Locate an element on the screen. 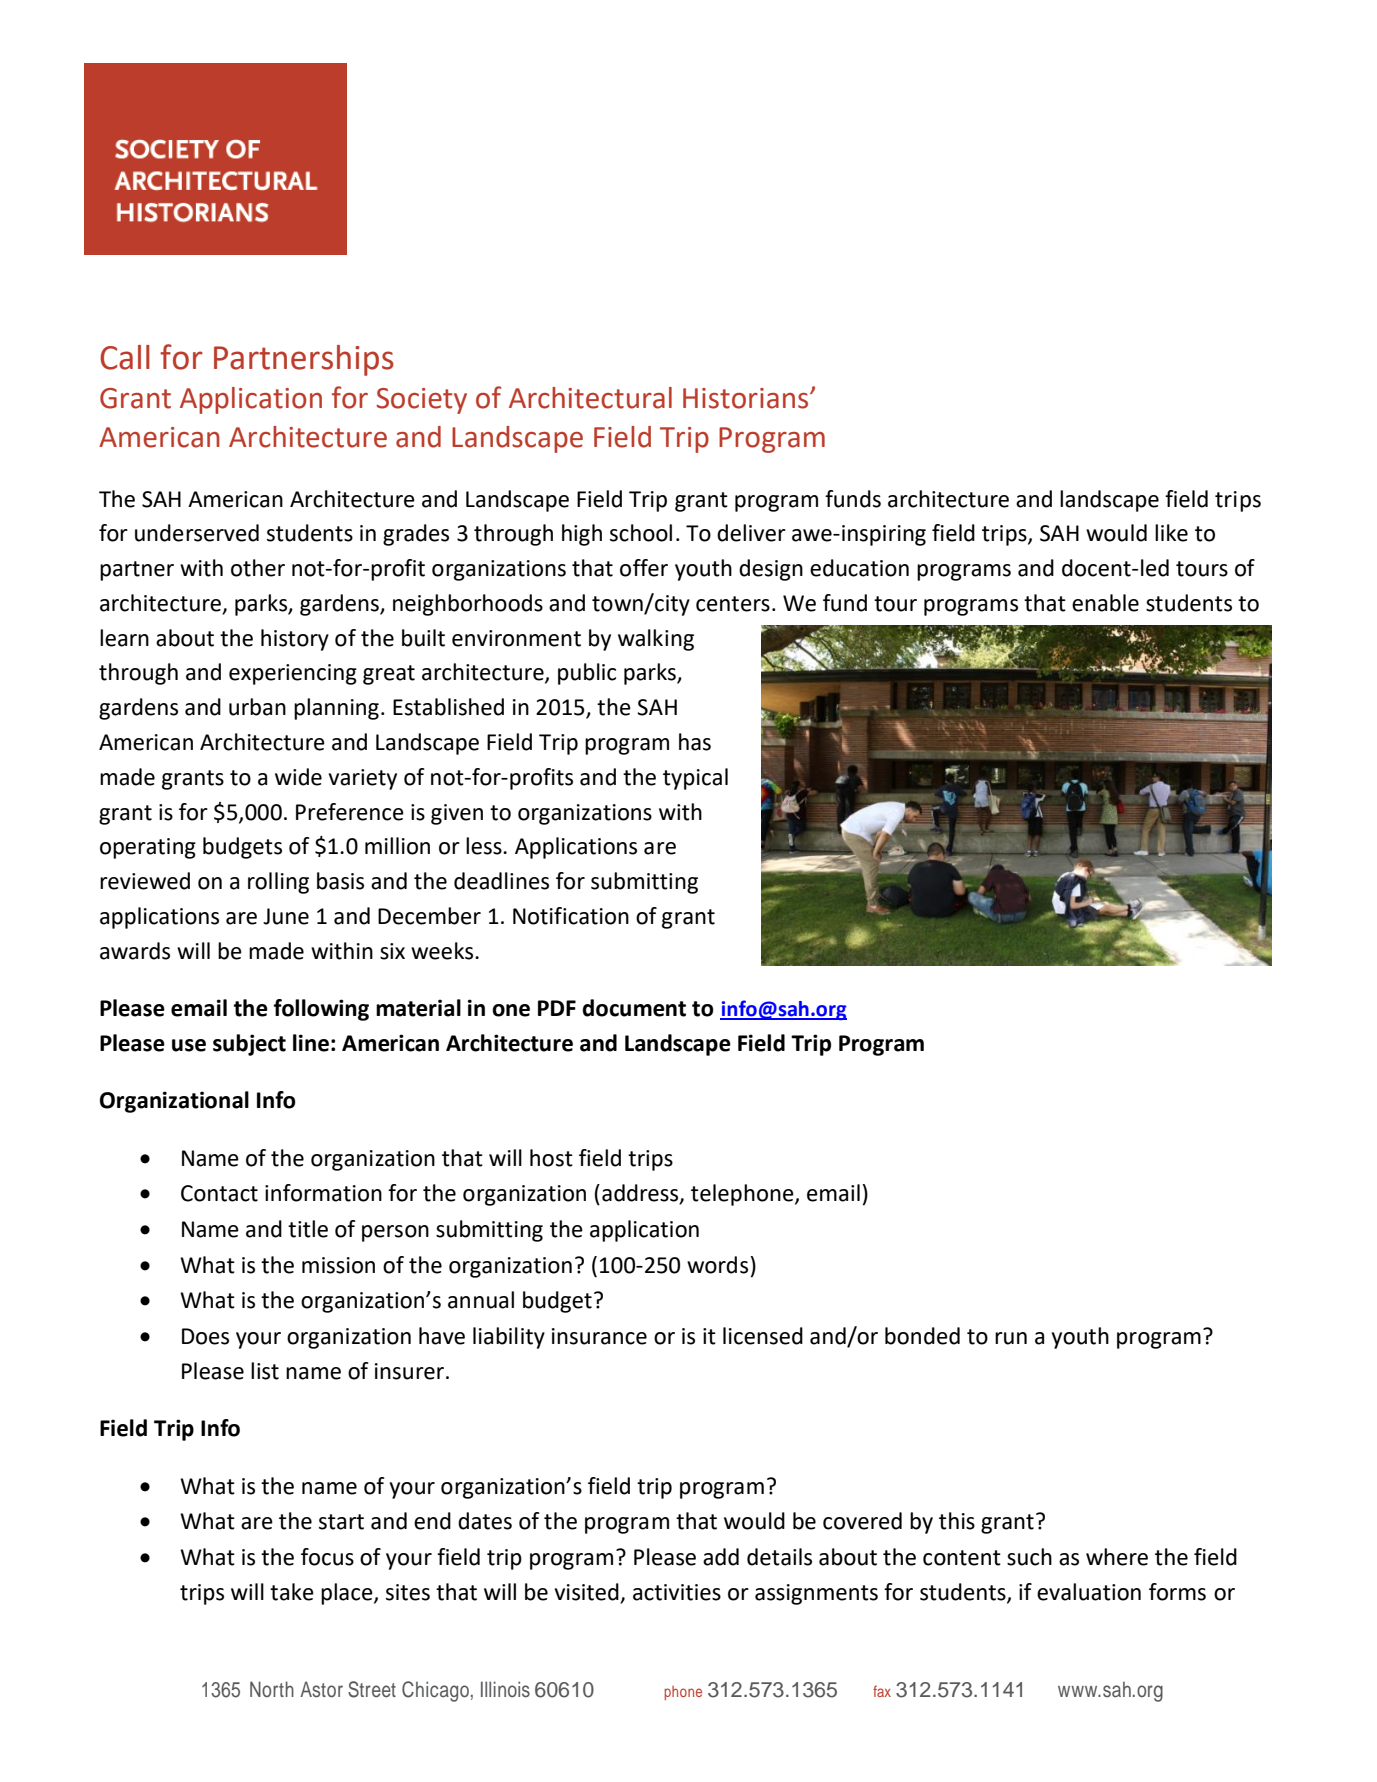 The image size is (1377, 1782). Call is located at coordinates (125, 357).
